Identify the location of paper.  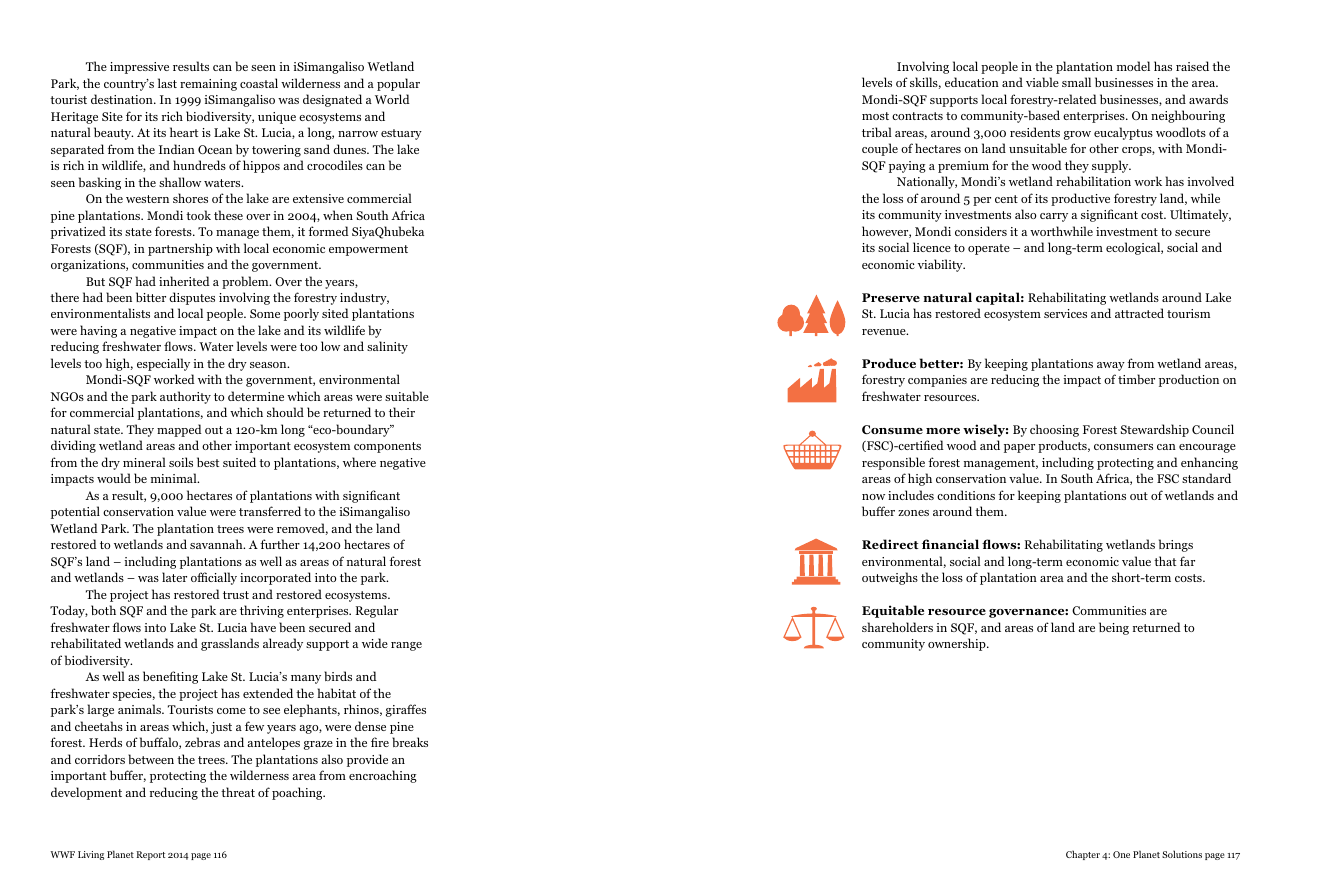
(1019, 448).
